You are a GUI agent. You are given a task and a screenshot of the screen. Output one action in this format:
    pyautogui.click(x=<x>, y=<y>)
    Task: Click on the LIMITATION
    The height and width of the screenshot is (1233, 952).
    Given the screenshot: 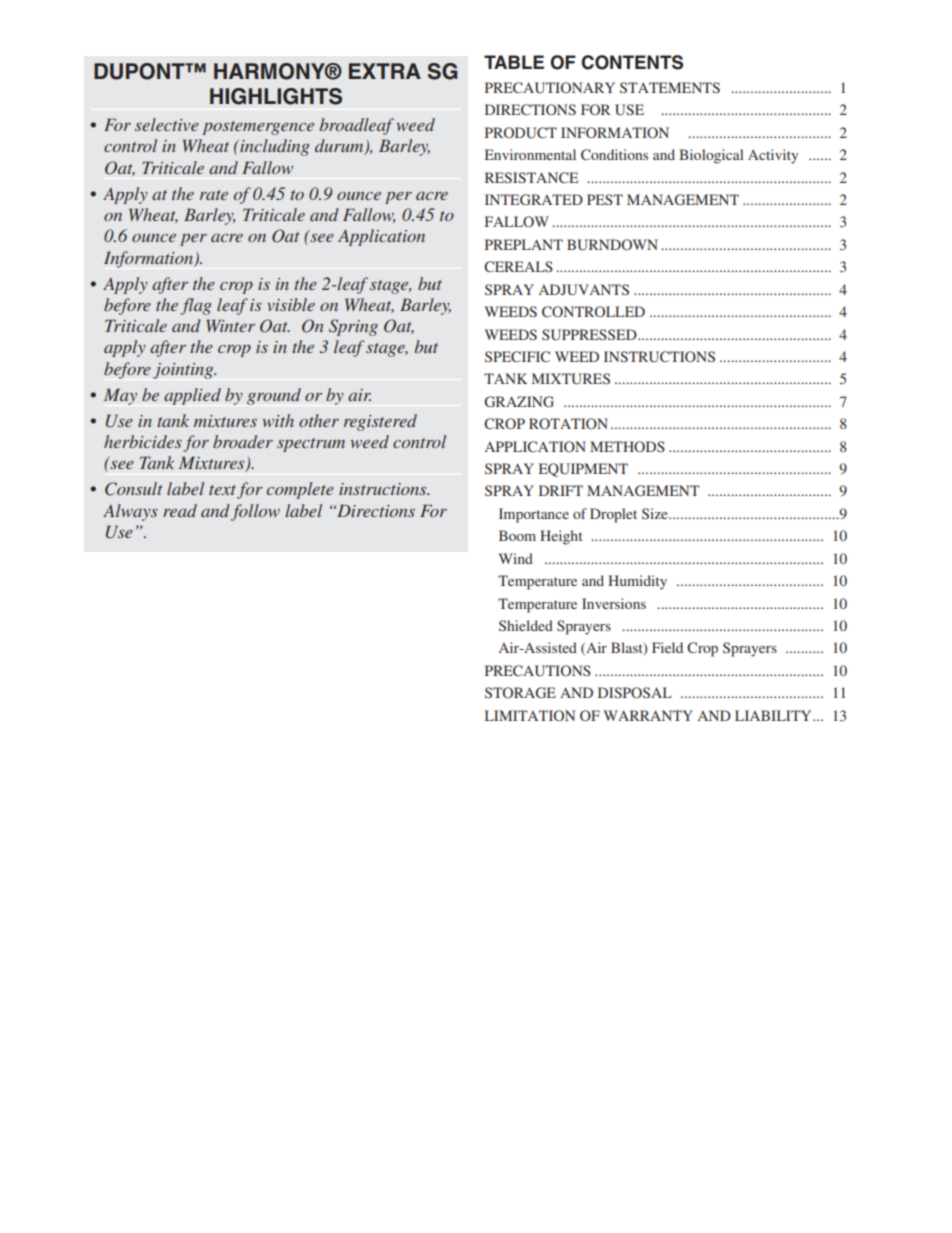 What is the action you would take?
    pyautogui.click(x=530, y=715)
